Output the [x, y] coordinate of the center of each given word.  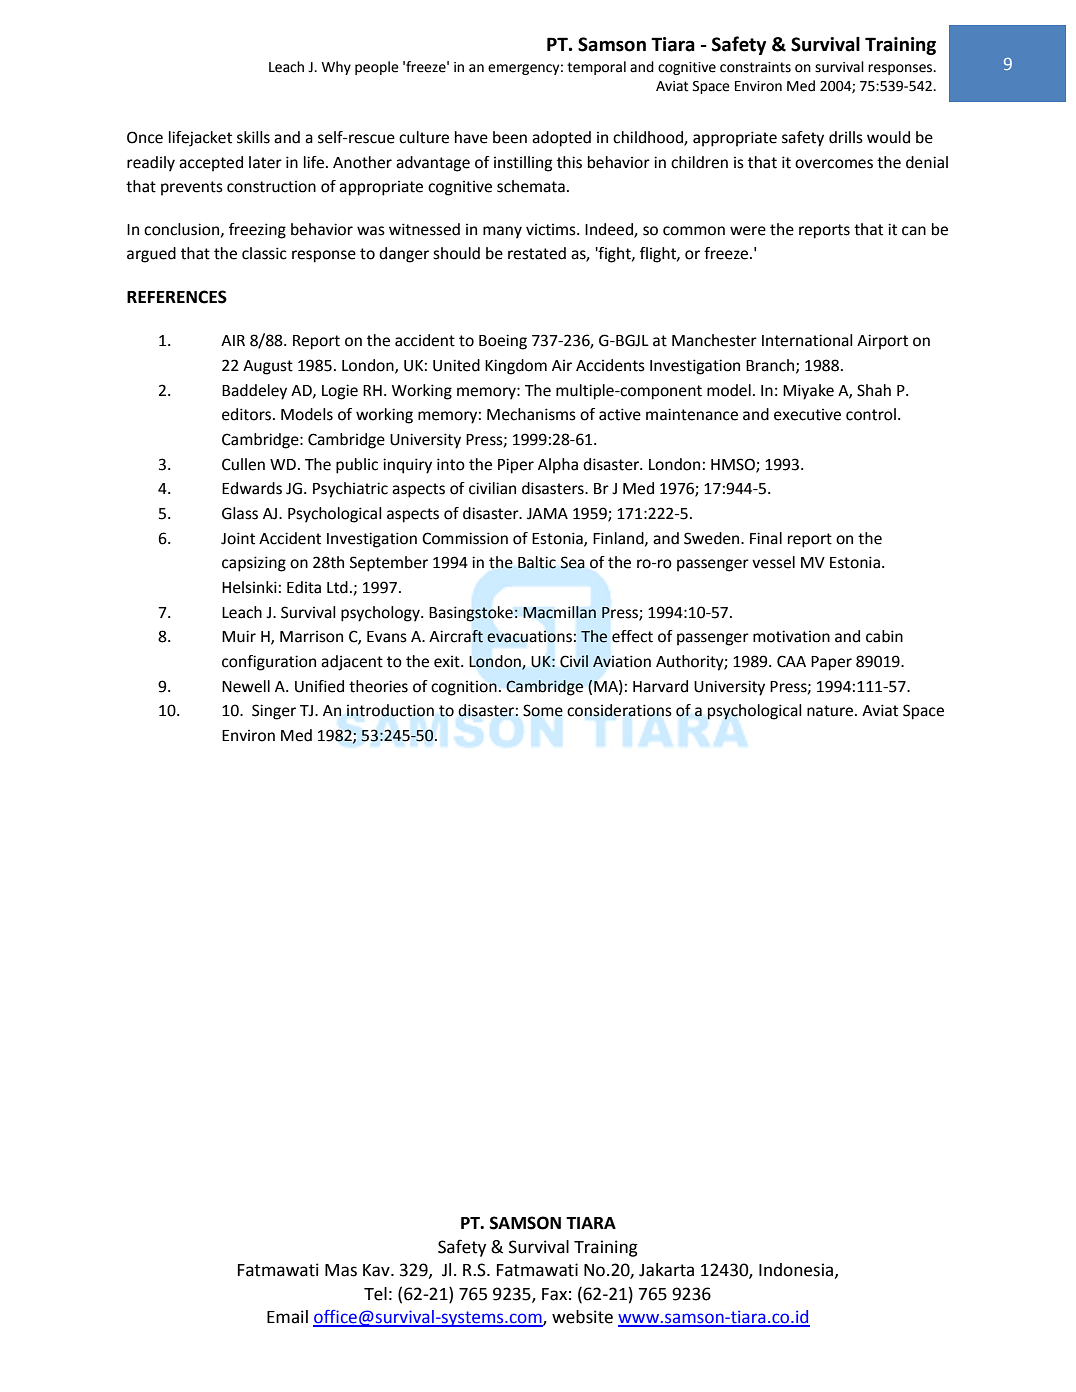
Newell [246, 686]
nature [831, 711]
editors [246, 414]
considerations [619, 710]
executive [807, 415]
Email [287, 1317]
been [510, 137]
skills [253, 137]
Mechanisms [531, 414]
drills [846, 137]
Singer [274, 712]
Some [543, 710]
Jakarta [666, 1270]
